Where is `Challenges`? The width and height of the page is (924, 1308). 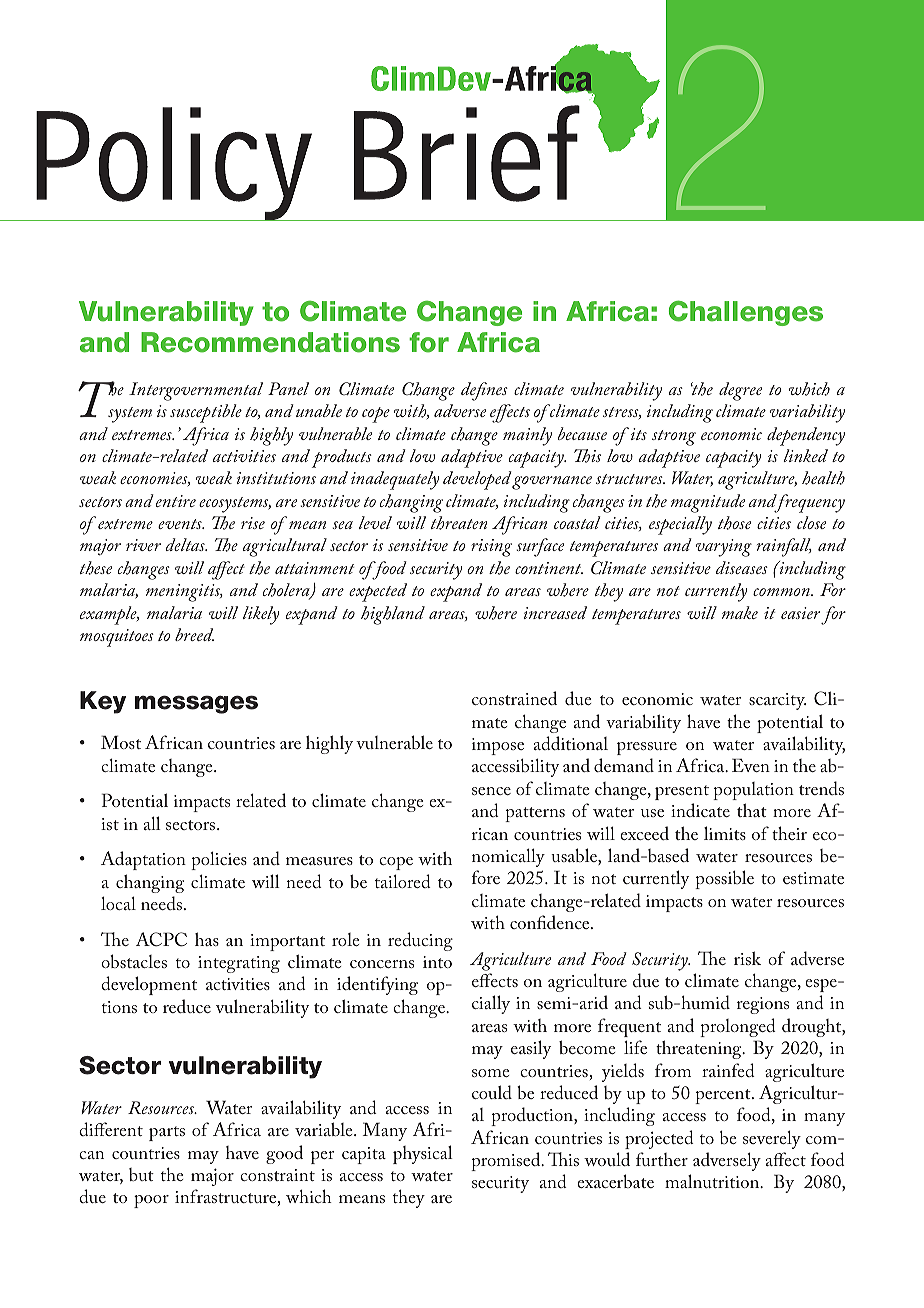
Challenges is located at coordinates (746, 313).
